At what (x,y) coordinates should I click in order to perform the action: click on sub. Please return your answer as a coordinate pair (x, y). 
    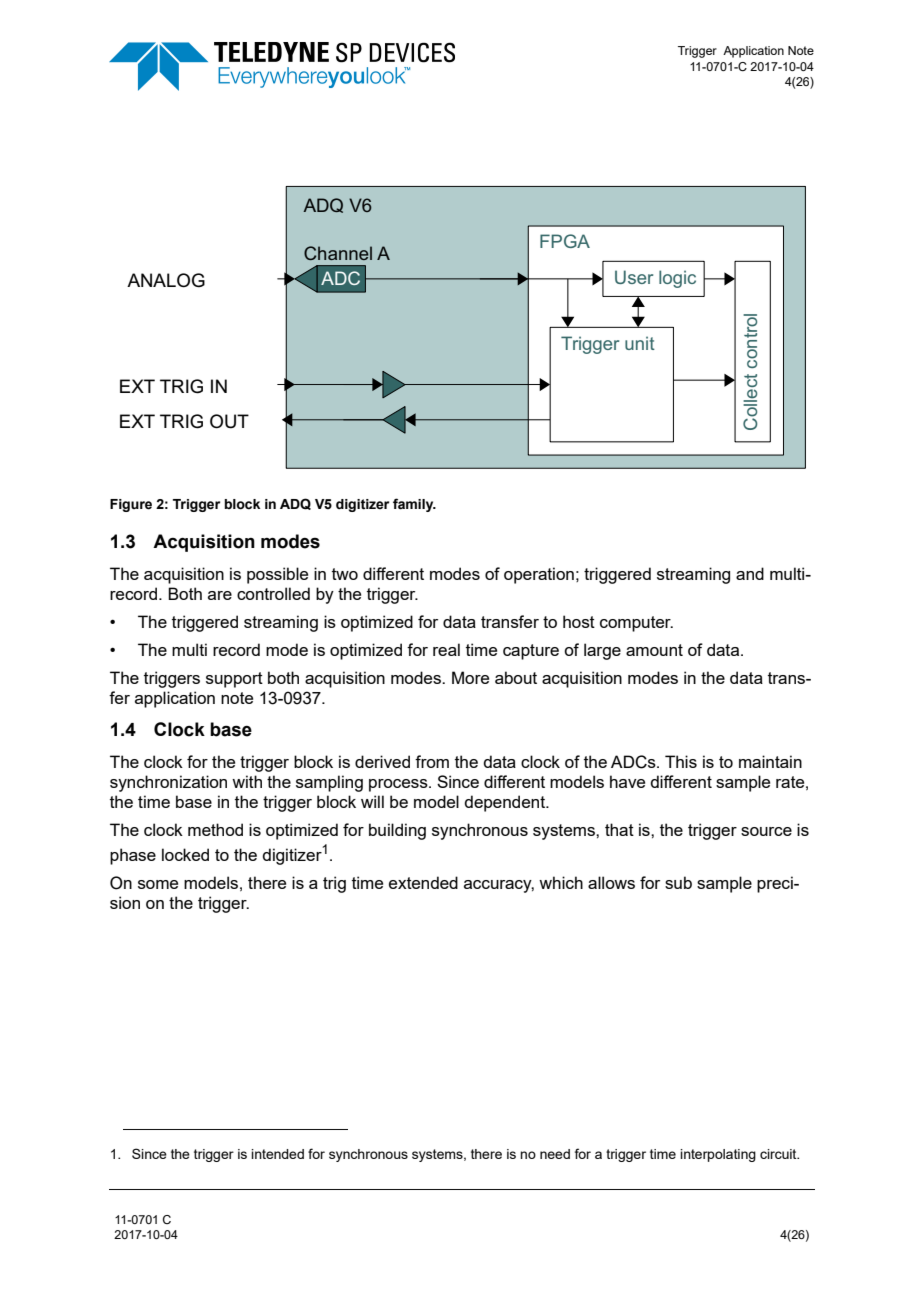
    Looking at the image, I should click on (678, 882).
